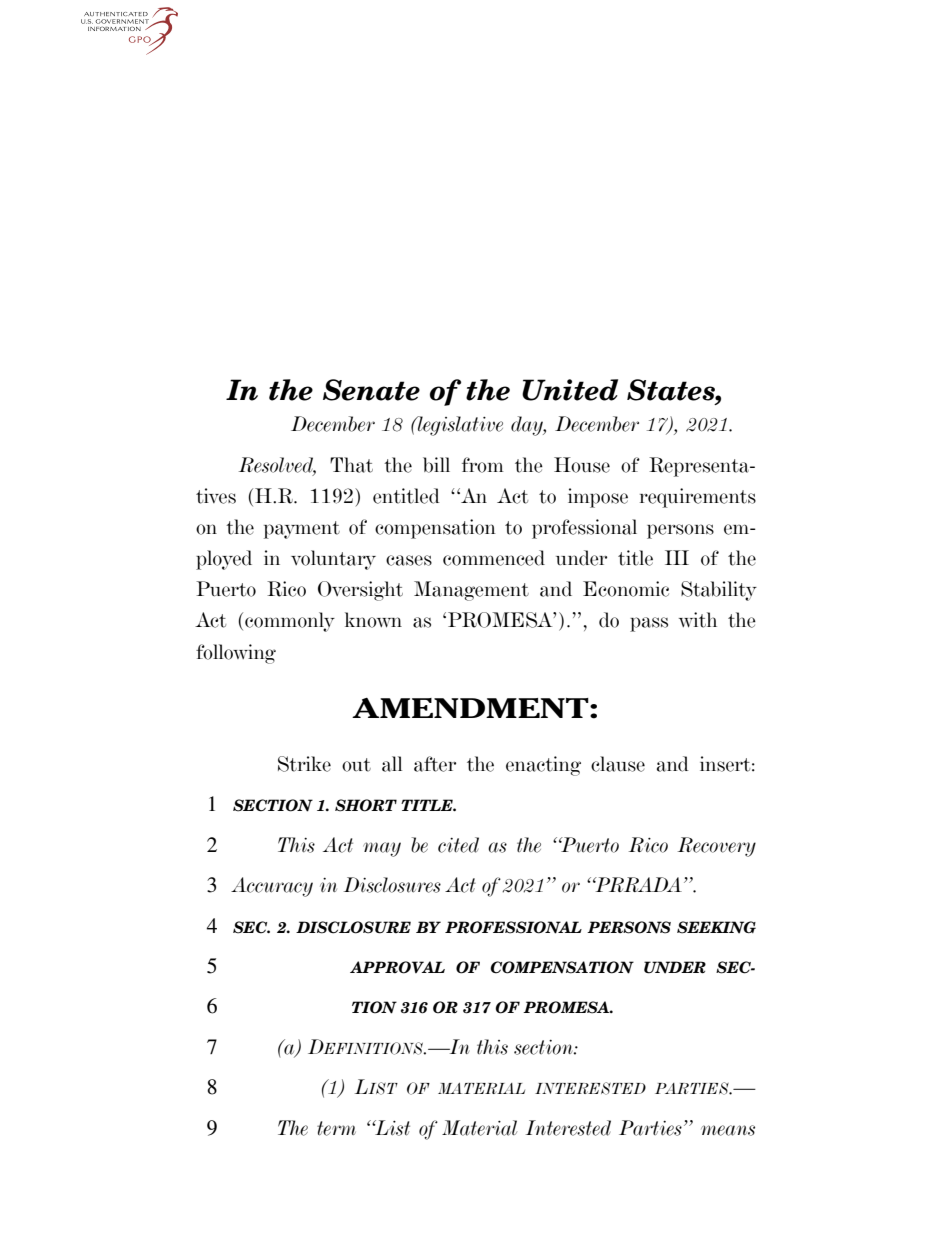  What do you see at coordinates (336, 1128) in the screenshot?
I see `term` at bounding box center [336, 1128].
